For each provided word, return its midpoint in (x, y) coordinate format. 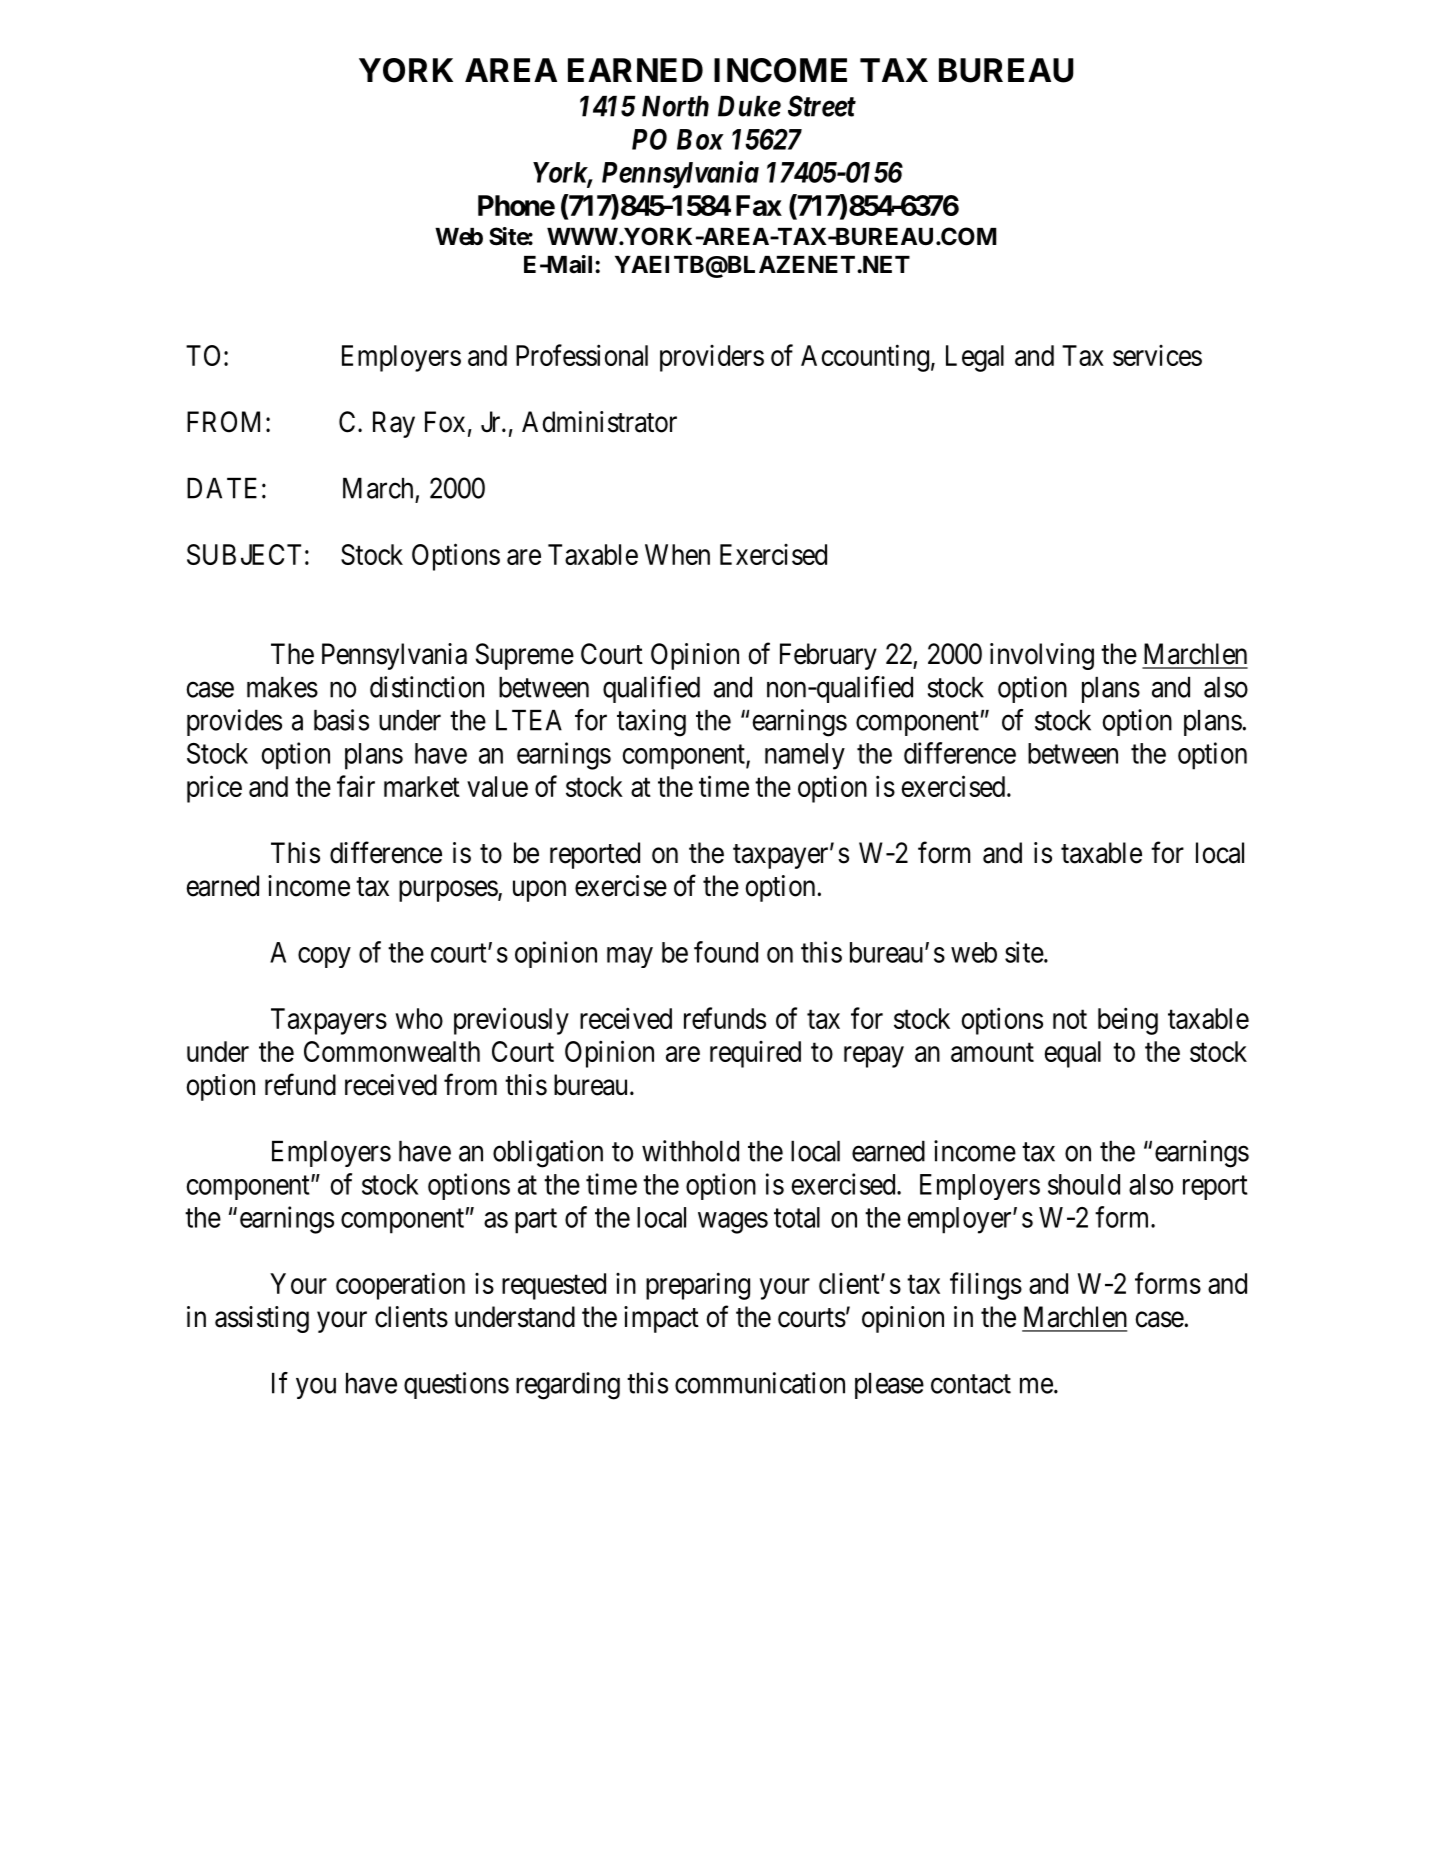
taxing (651, 723)
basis (341, 720)
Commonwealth (392, 1051)
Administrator (599, 422)
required (755, 1054)
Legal (975, 358)
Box (700, 139)
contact (971, 1384)
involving (1042, 656)
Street (822, 106)
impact (661, 1319)
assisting (262, 1319)
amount (992, 1052)
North (675, 106)
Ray (394, 424)
